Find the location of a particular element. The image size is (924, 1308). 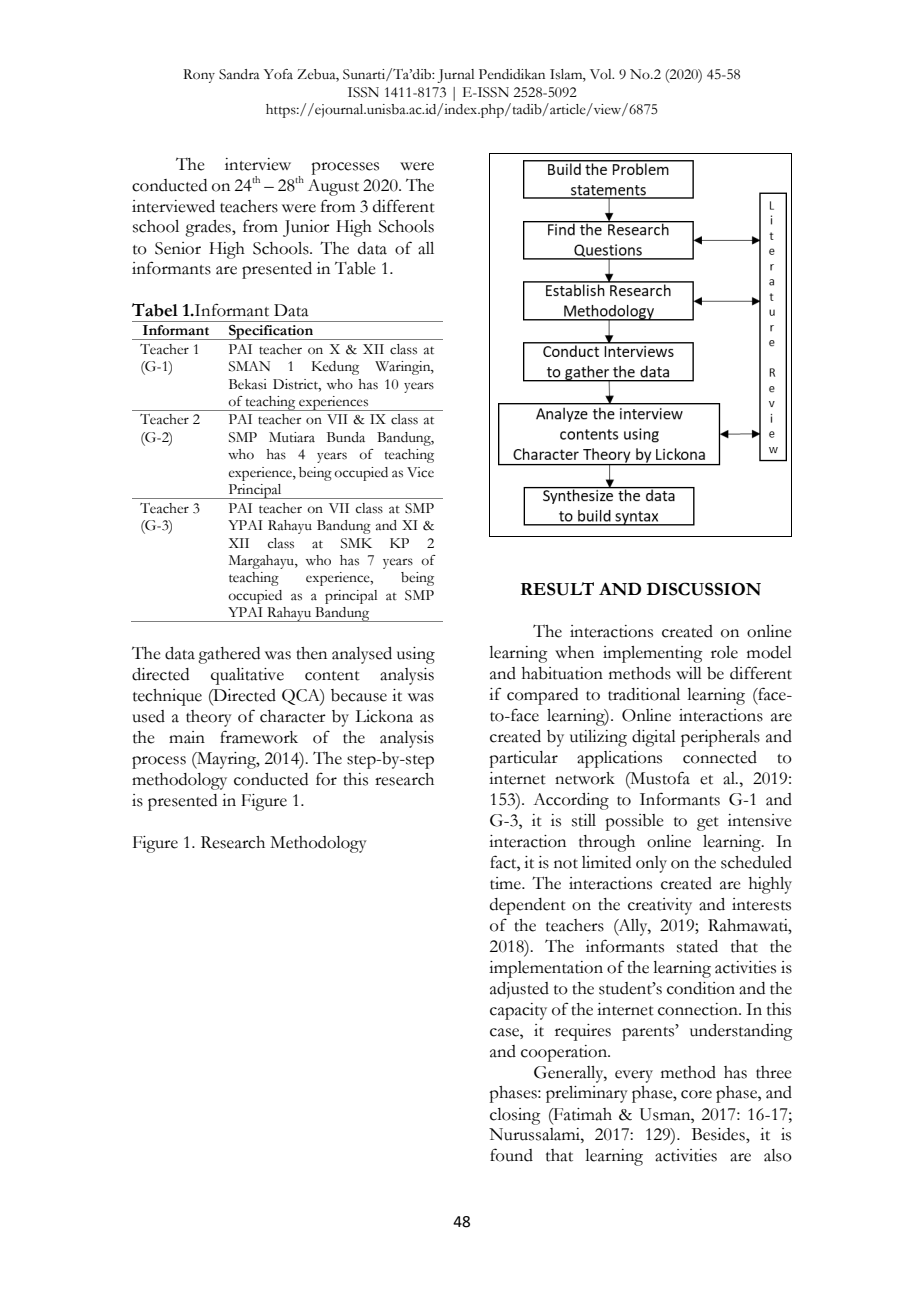

Jurnal is located at coordinates (455, 76).
